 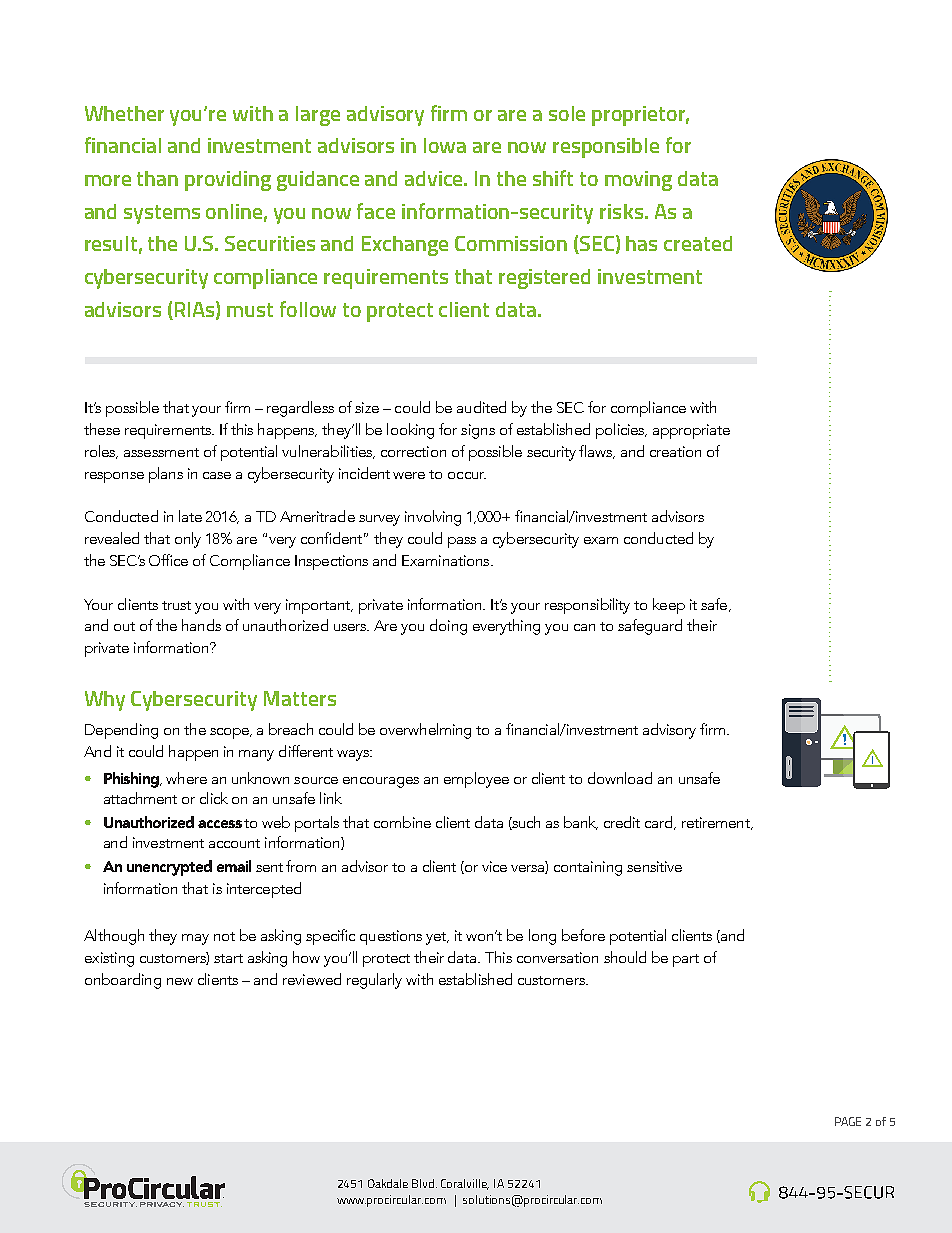 What do you see at coordinates (691, 431) in the screenshot?
I see `appropriate` at bounding box center [691, 431].
